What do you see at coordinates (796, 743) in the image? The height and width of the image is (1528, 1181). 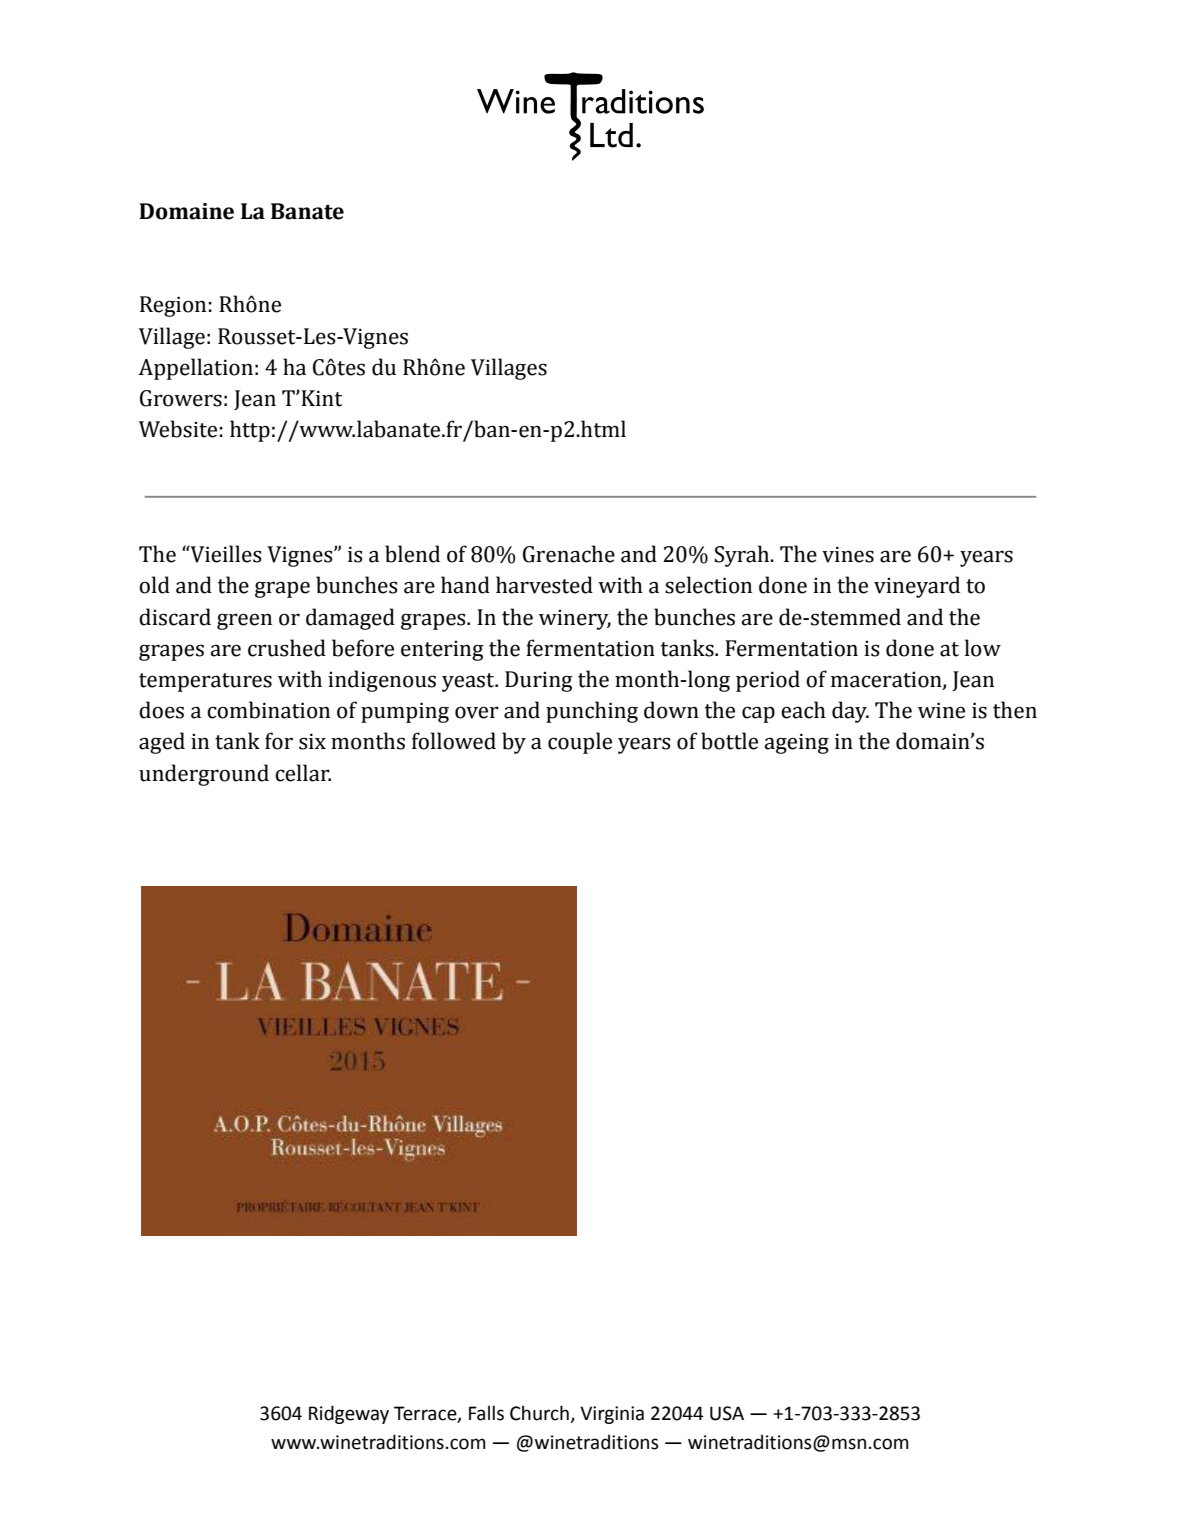 I see `ageing` at bounding box center [796, 743].
